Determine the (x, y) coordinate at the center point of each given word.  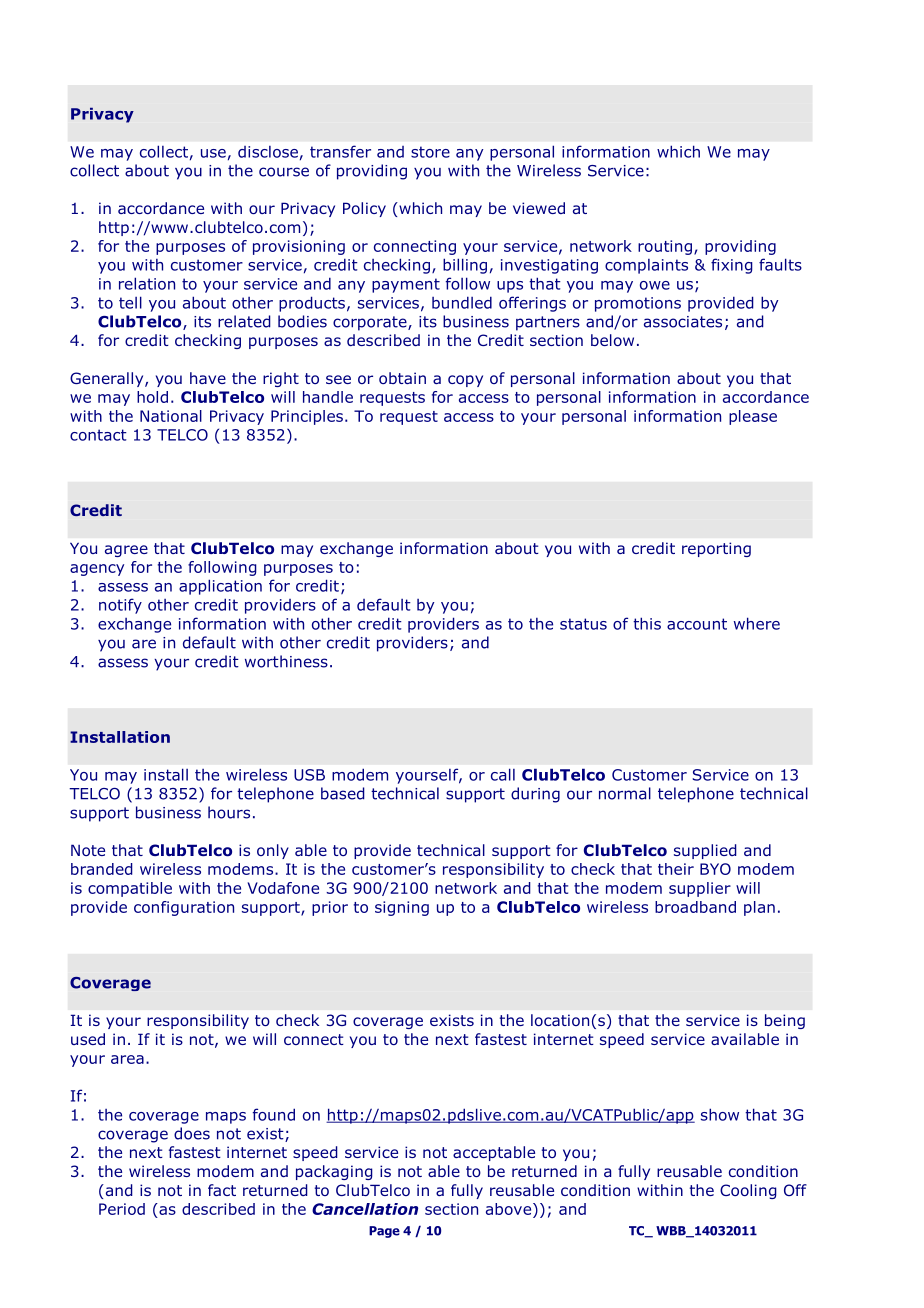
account (697, 624)
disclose (268, 152)
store (430, 152)
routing (665, 247)
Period (122, 1209)
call (503, 774)
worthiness (286, 661)
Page (384, 1232)
